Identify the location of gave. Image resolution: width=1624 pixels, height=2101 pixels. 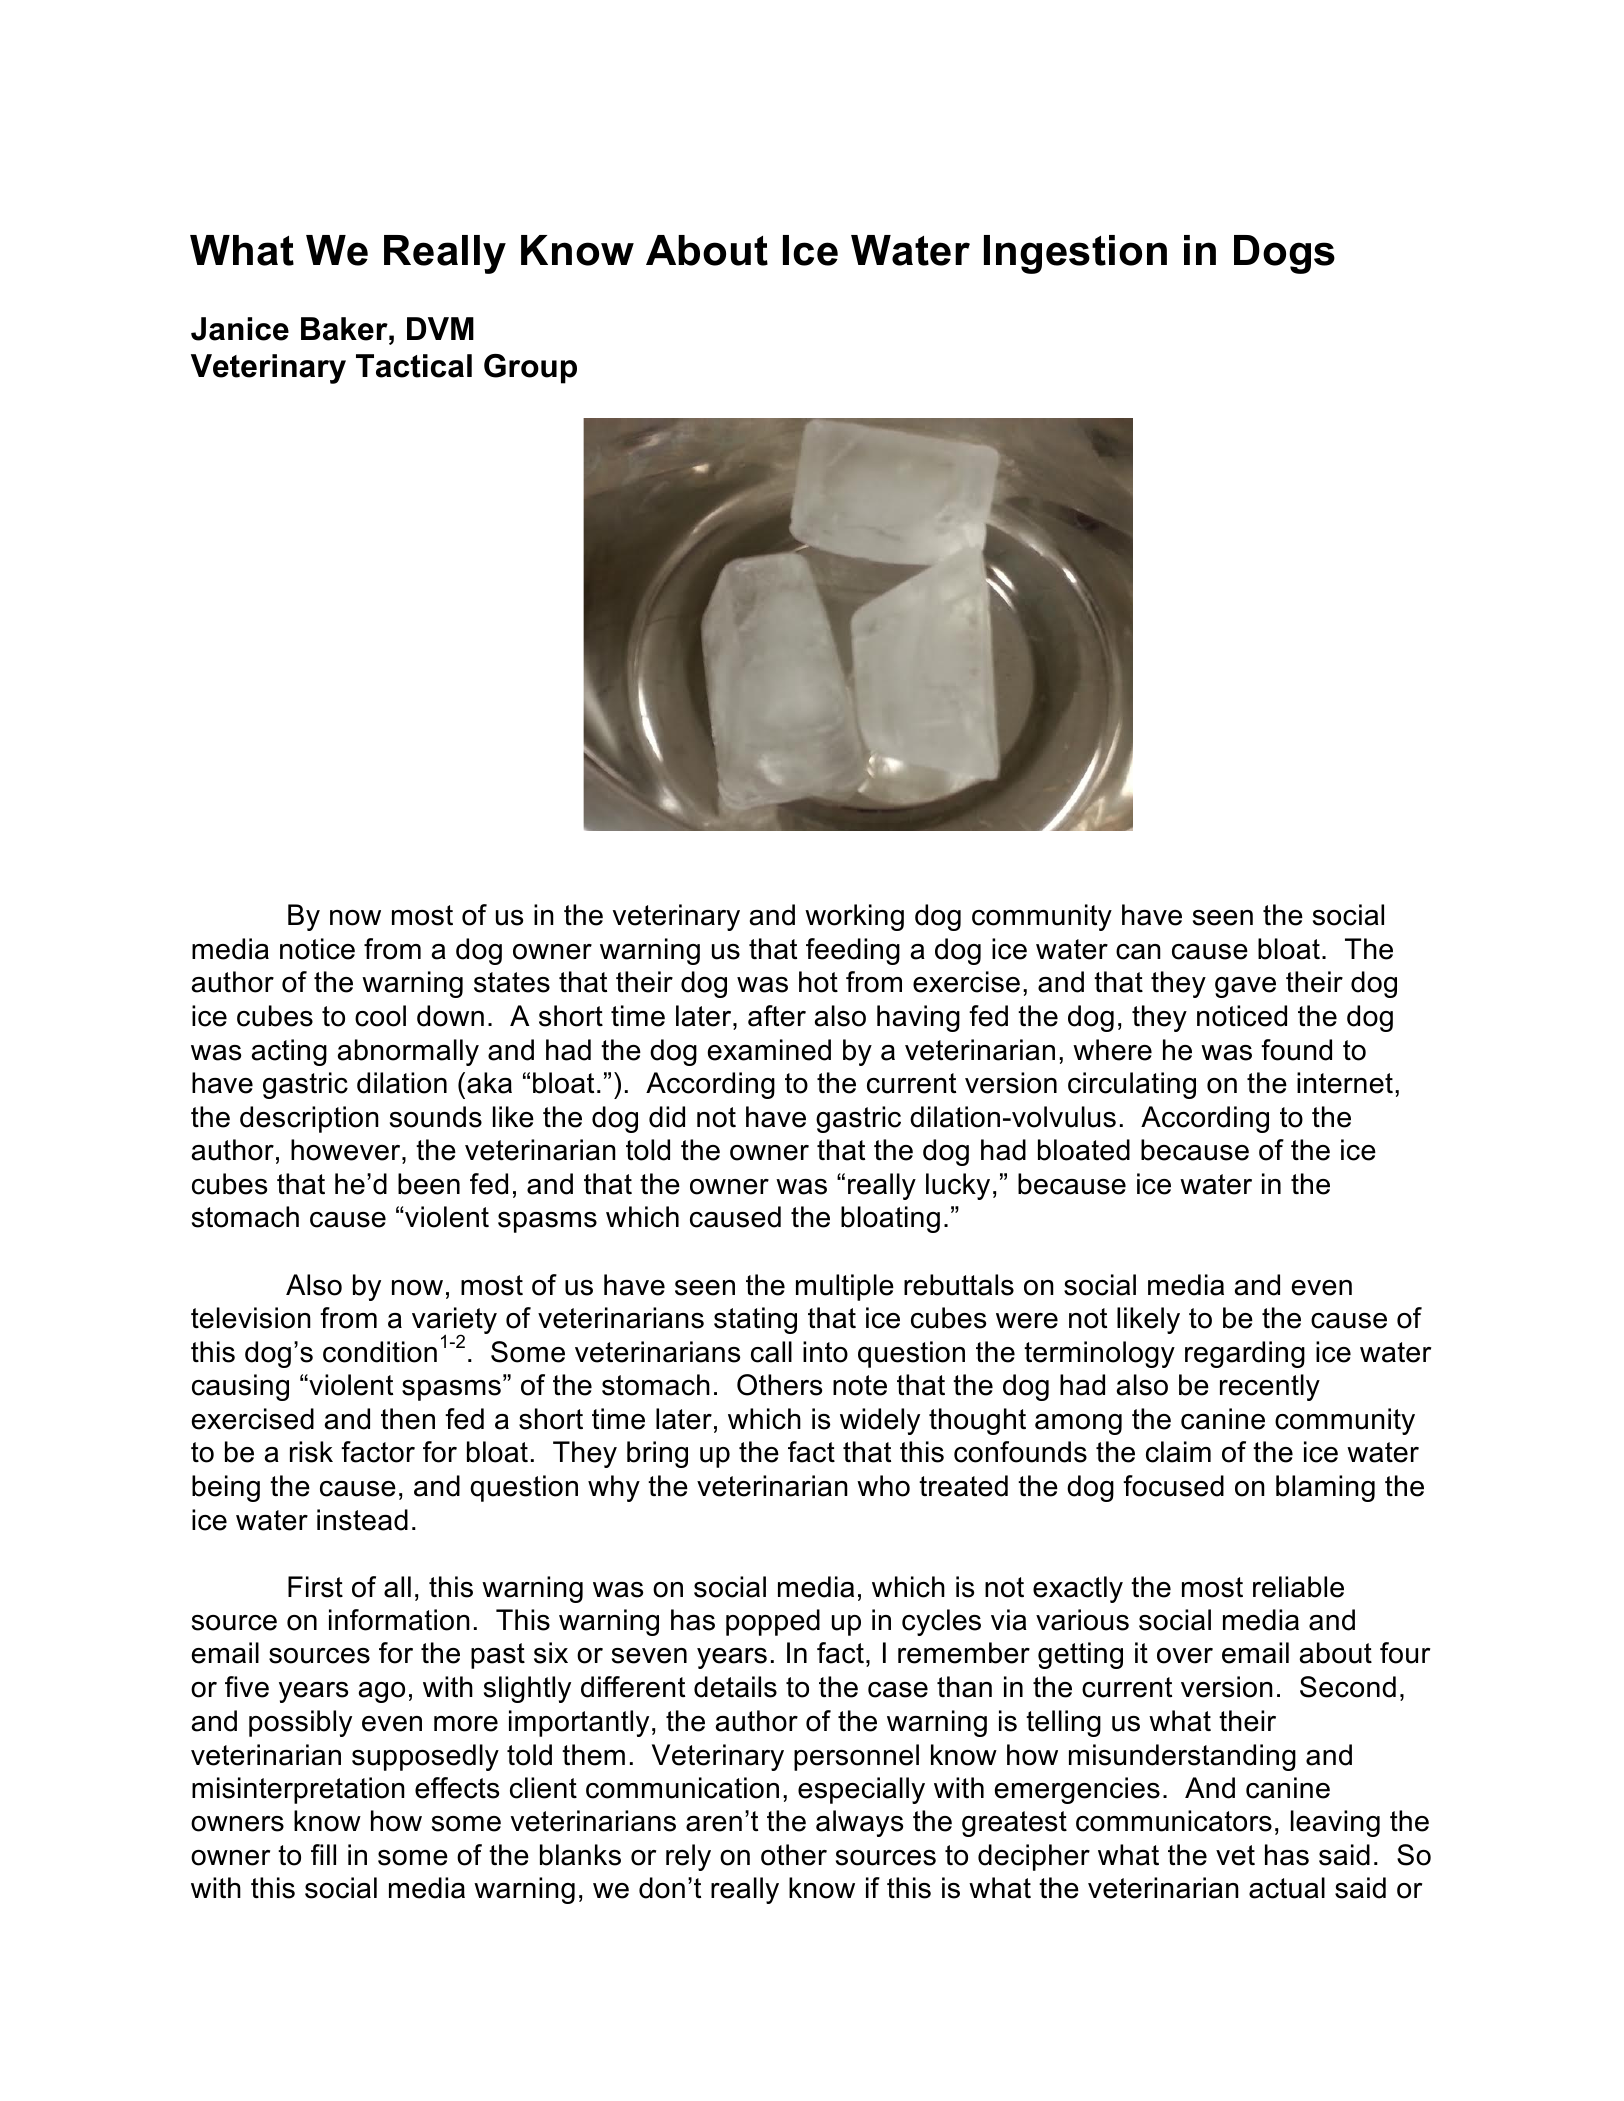
(1245, 987).
